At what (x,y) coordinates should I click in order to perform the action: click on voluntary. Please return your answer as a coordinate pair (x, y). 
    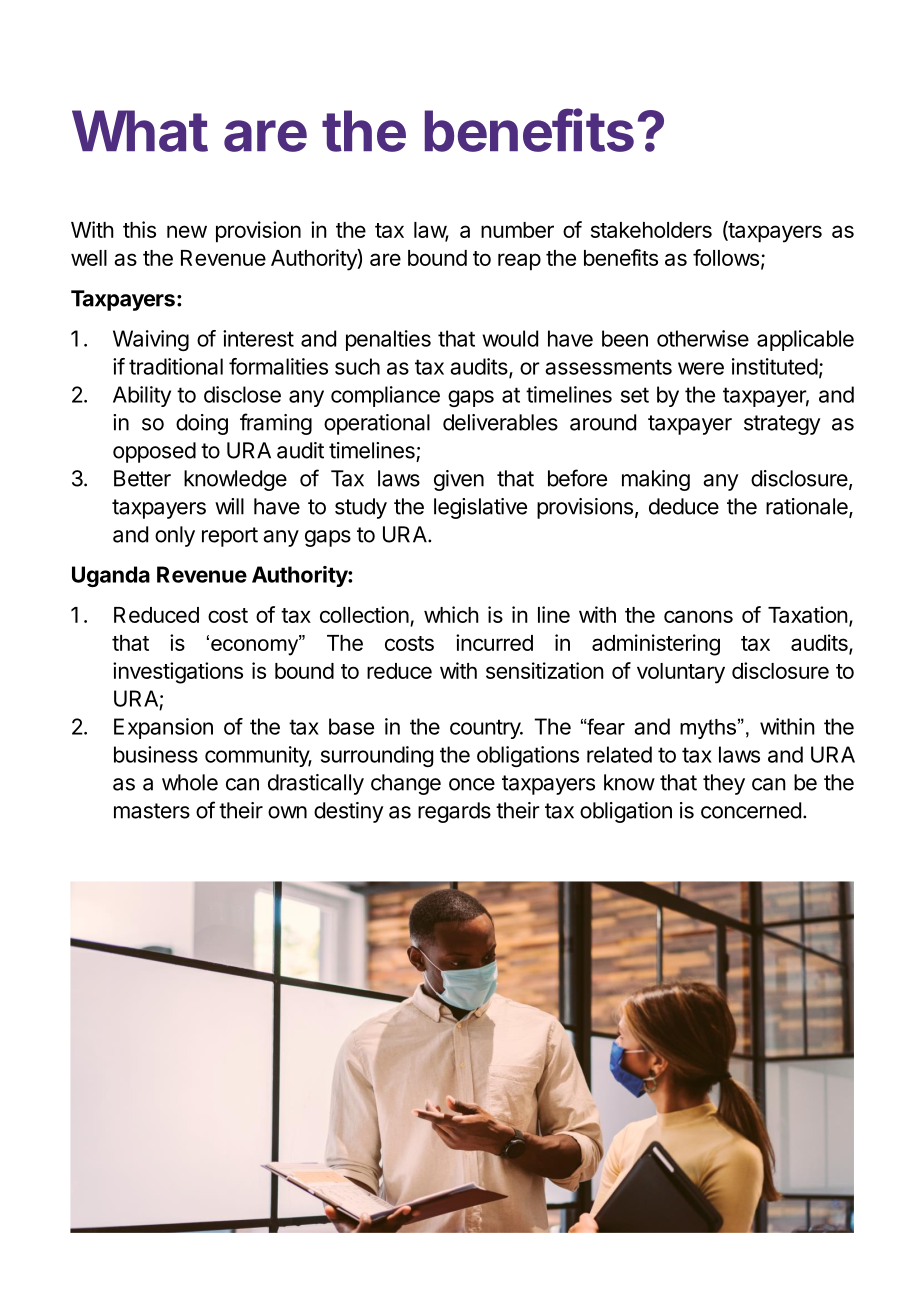
    Looking at the image, I should click on (681, 673).
